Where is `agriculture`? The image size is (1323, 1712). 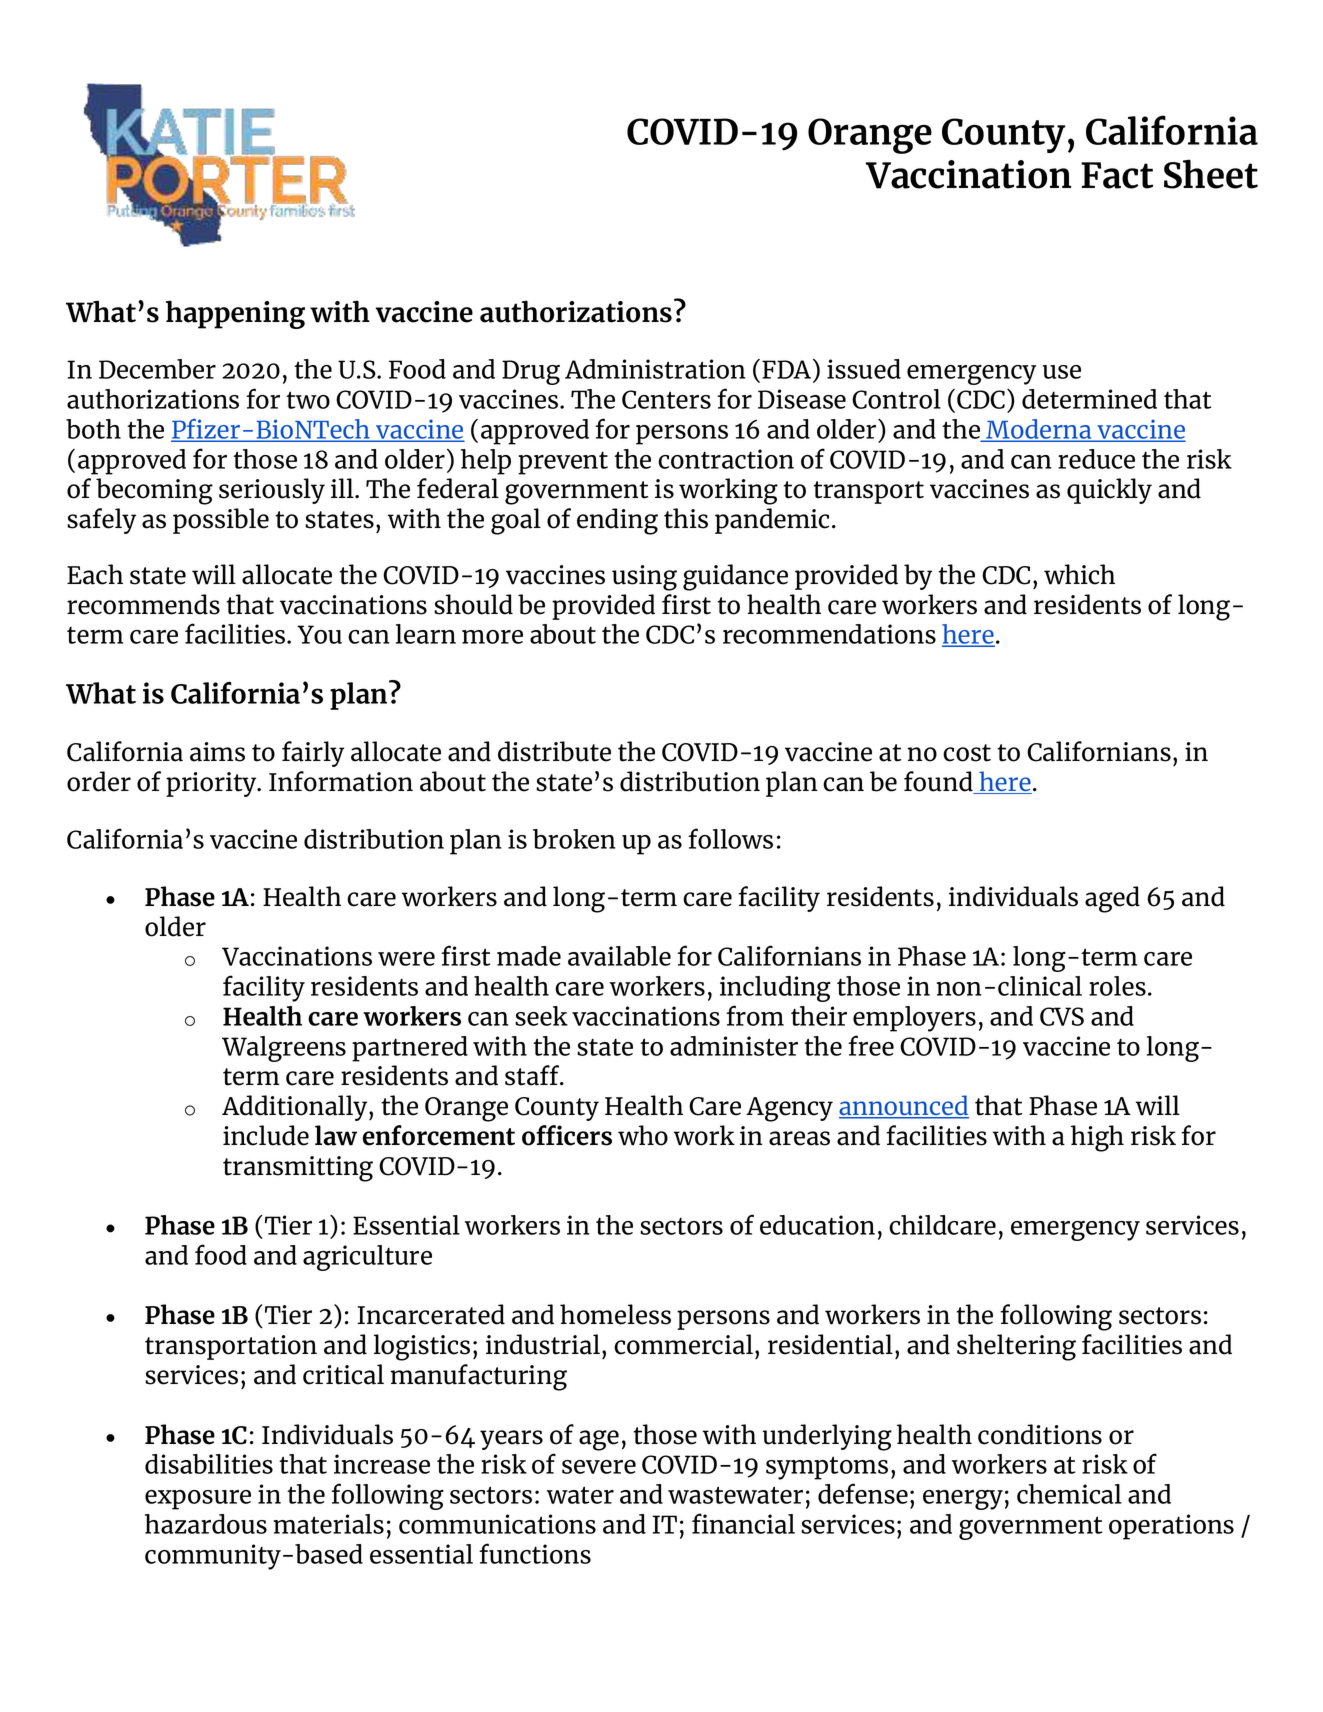 agriculture is located at coordinates (367, 1258).
